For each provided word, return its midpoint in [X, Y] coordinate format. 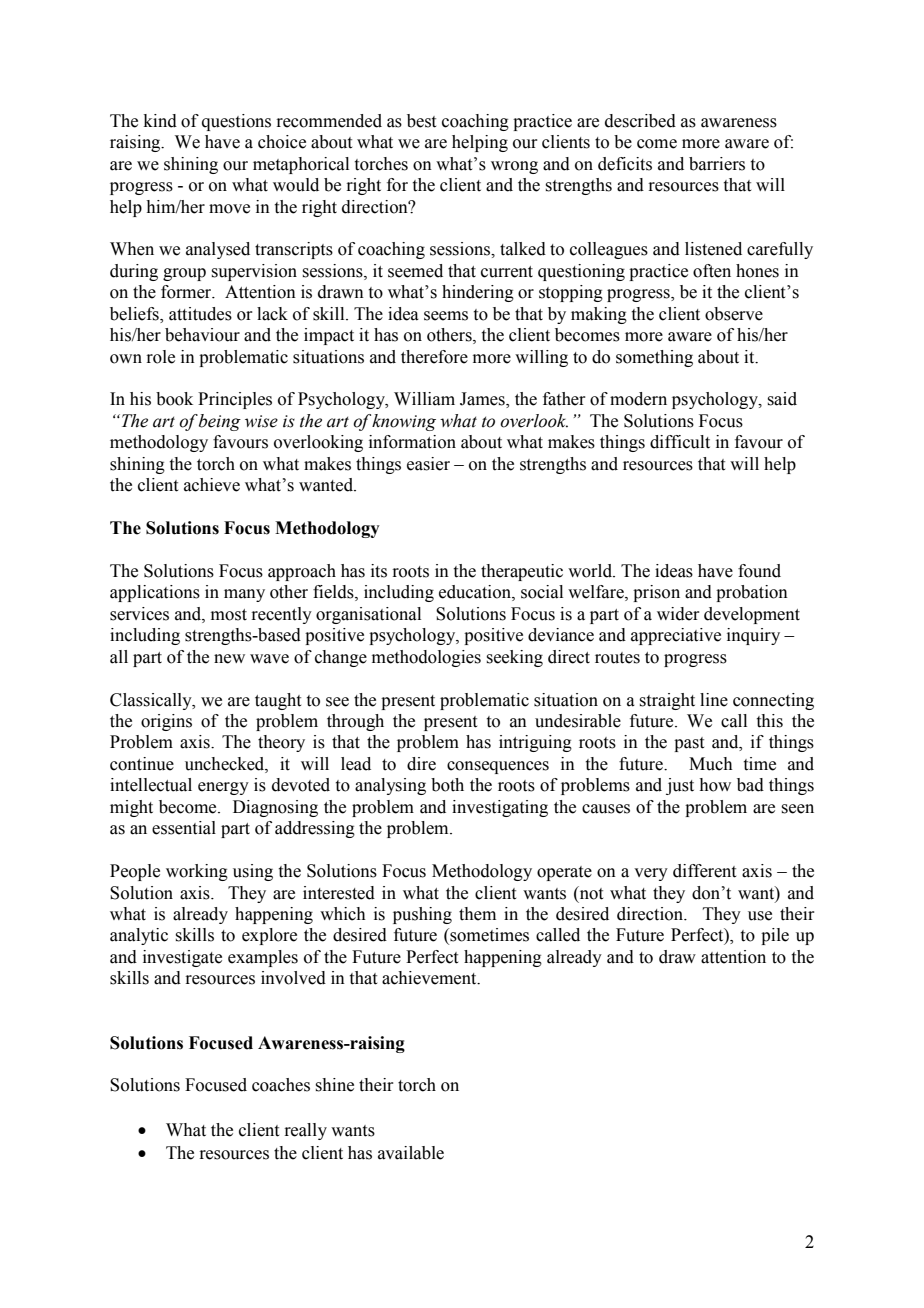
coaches [281, 1085]
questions [236, 122]
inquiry [753, 636]
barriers [717, 164]
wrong [514, 167]
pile [775, 936]
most [229, 615]
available [411, 1153]
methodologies [426, 658]
